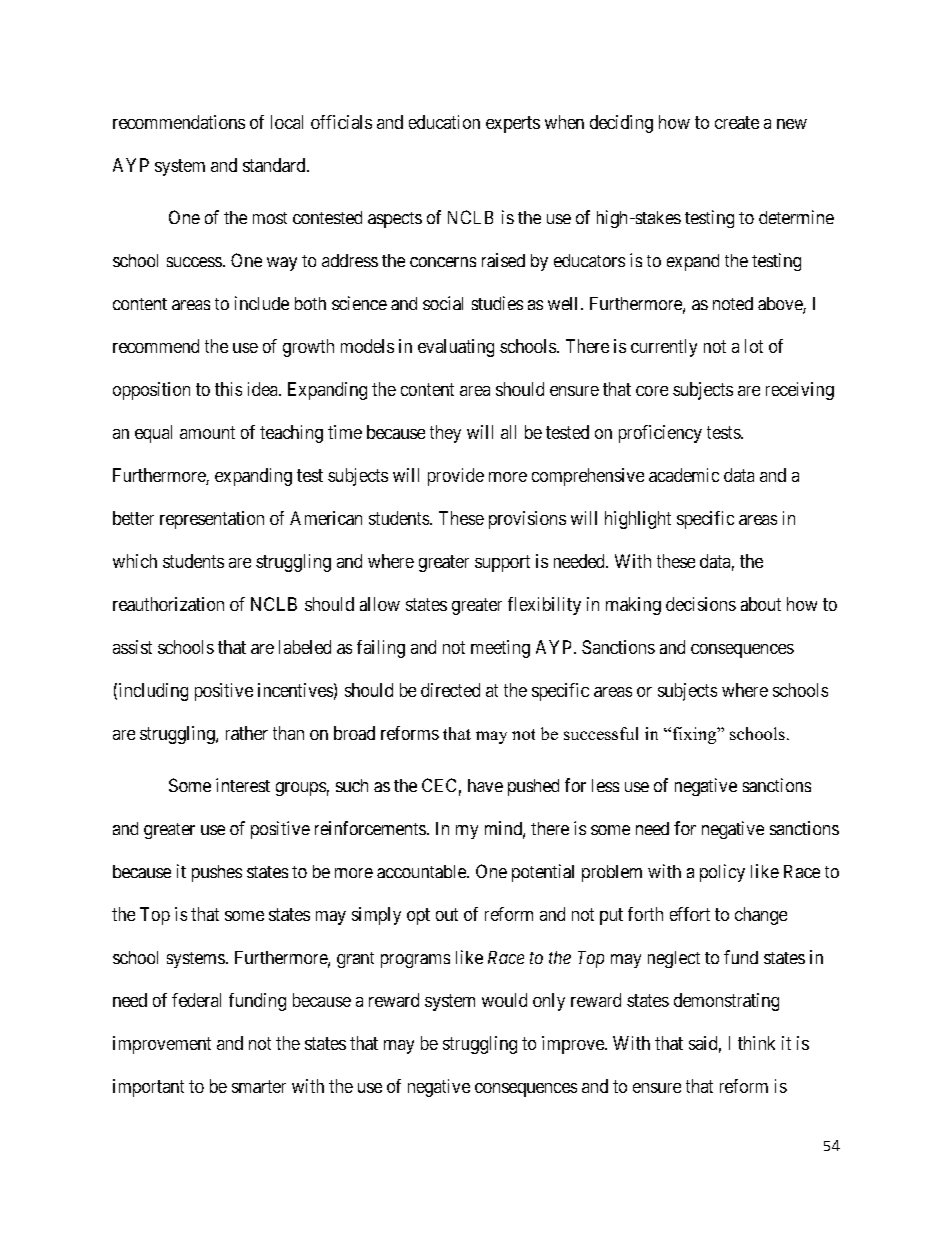 This document has width=952, height=1233. I want to click on would, so click(504, 1000).
